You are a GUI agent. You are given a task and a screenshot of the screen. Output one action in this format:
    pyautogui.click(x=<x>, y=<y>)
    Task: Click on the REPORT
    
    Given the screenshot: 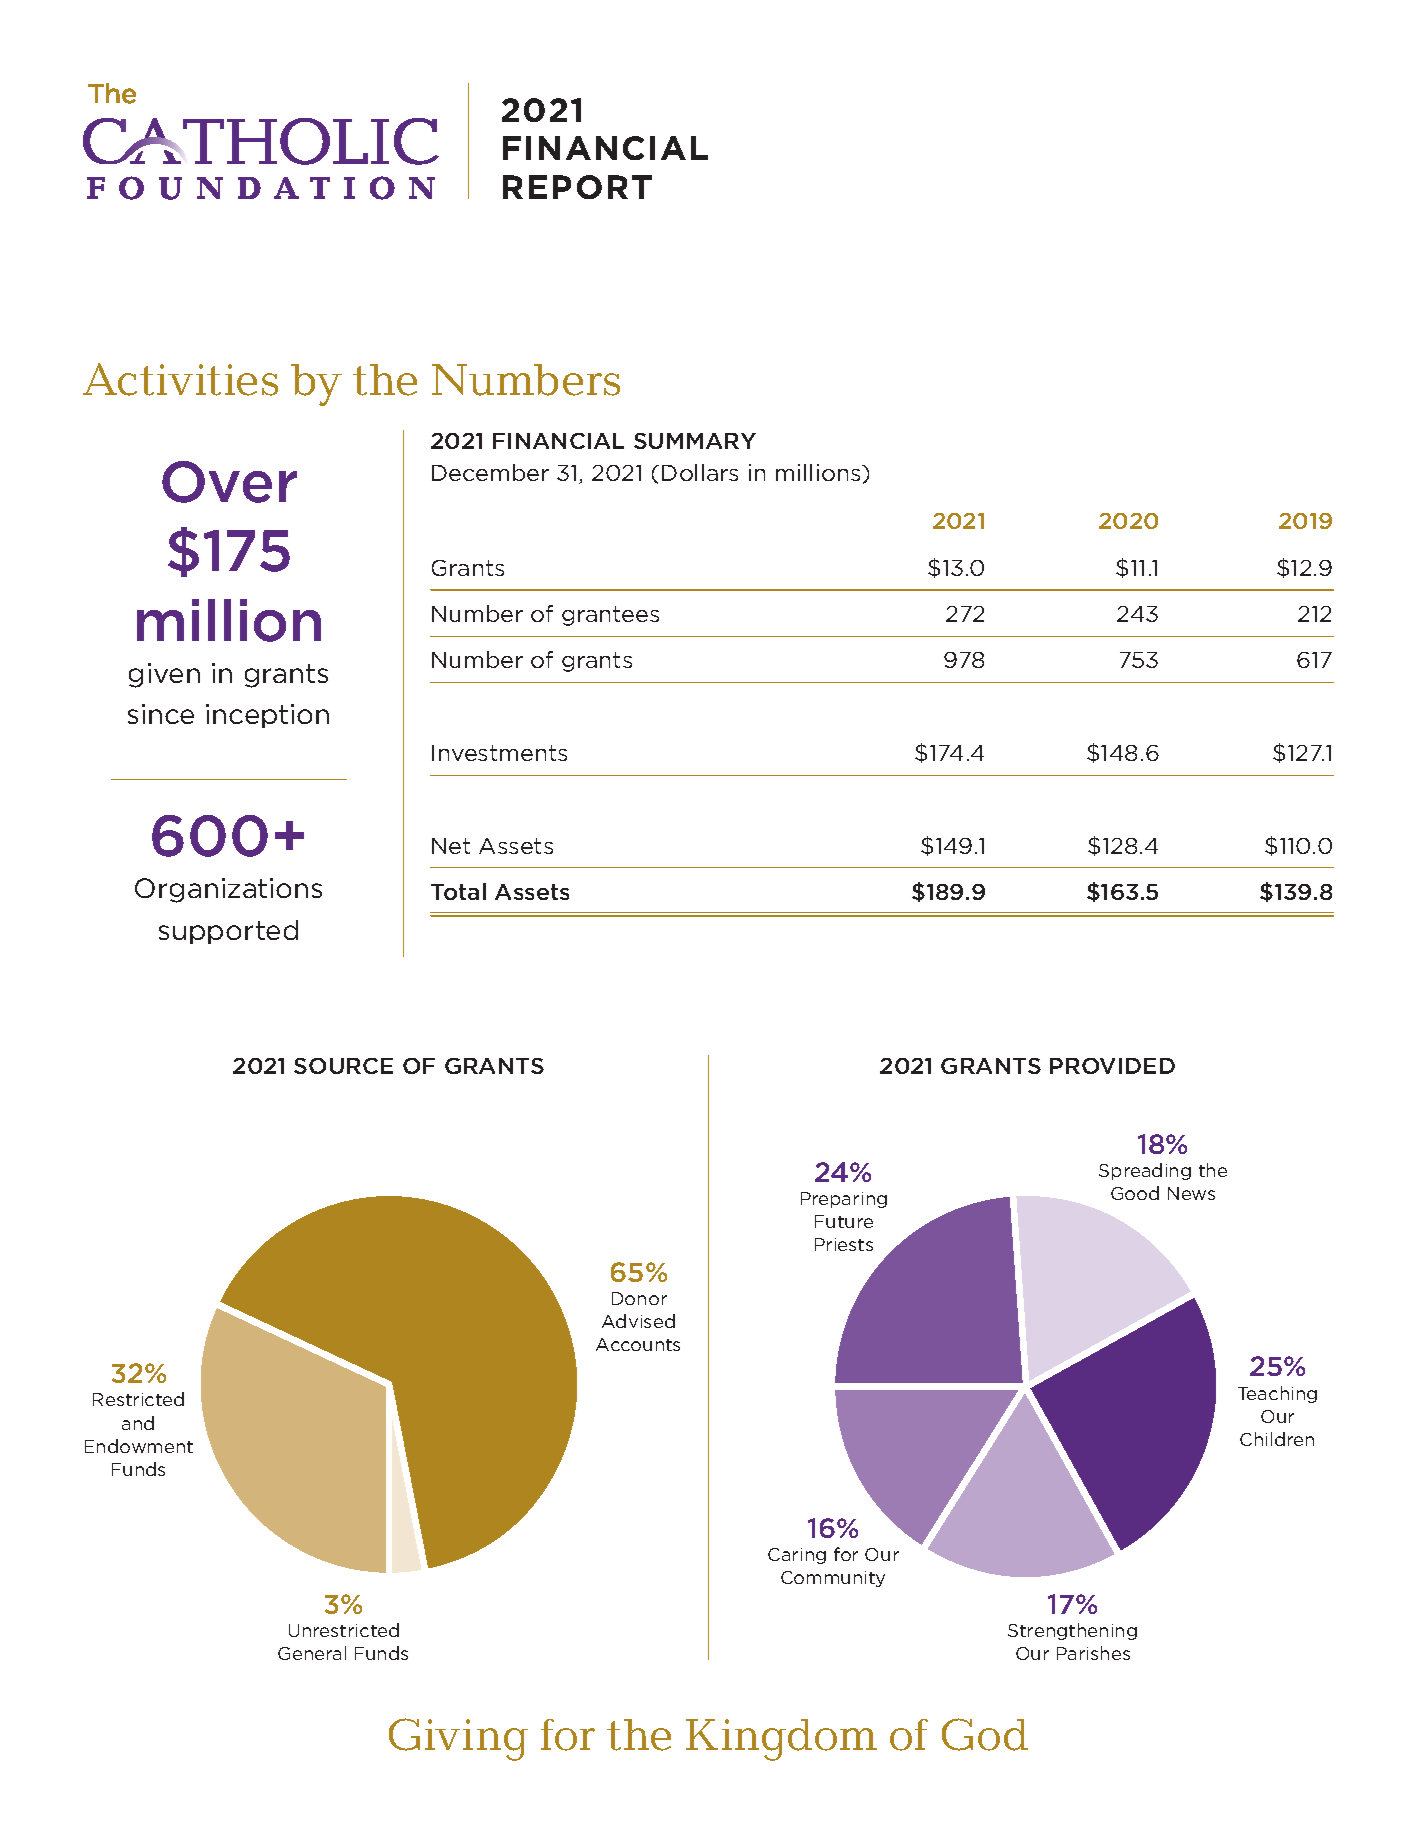 What is the action you would take?
    pyautogui.click(x=577, y=187)
